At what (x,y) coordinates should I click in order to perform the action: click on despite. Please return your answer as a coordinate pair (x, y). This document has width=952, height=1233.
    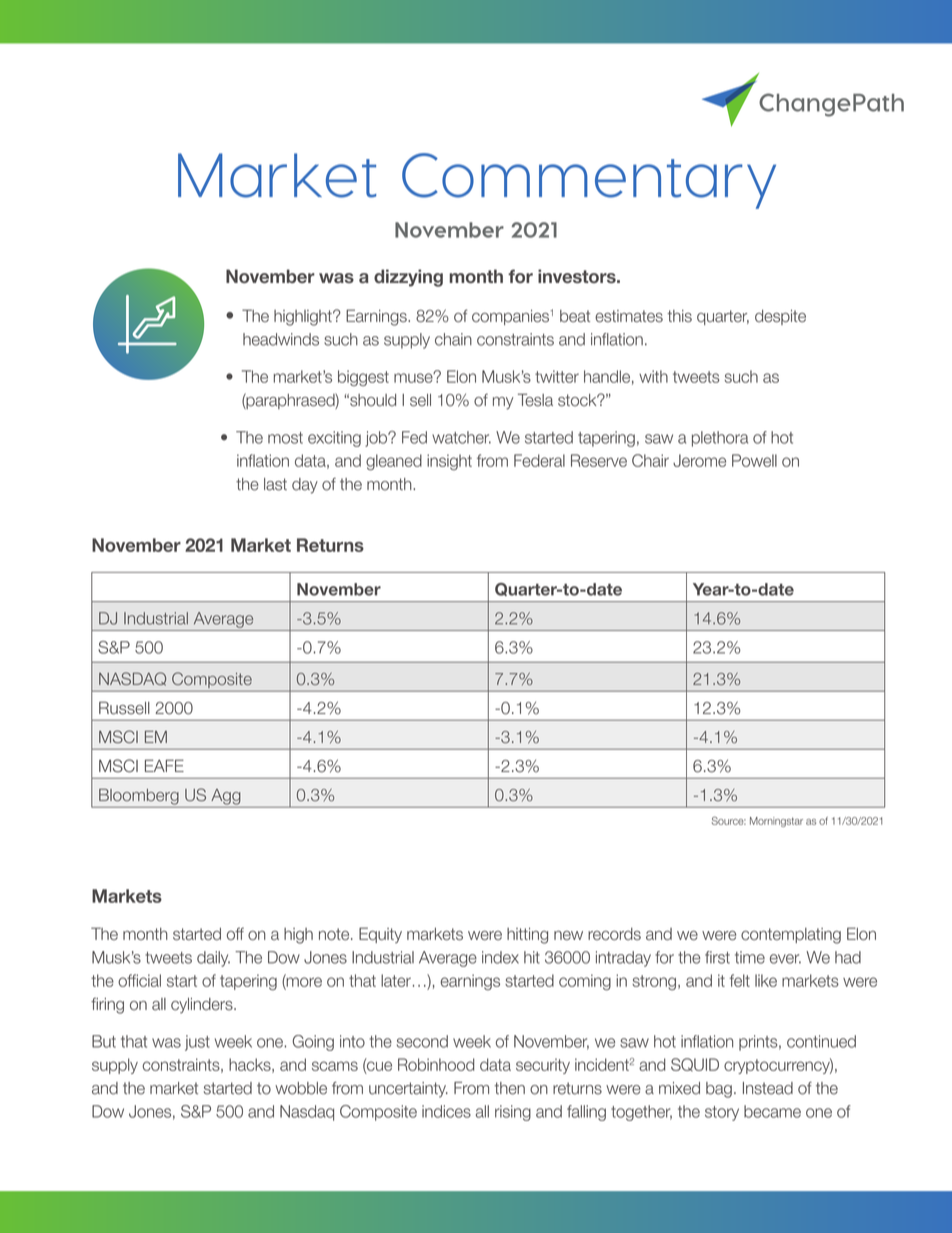
    Looking at the image, I should click on (780, 317).
